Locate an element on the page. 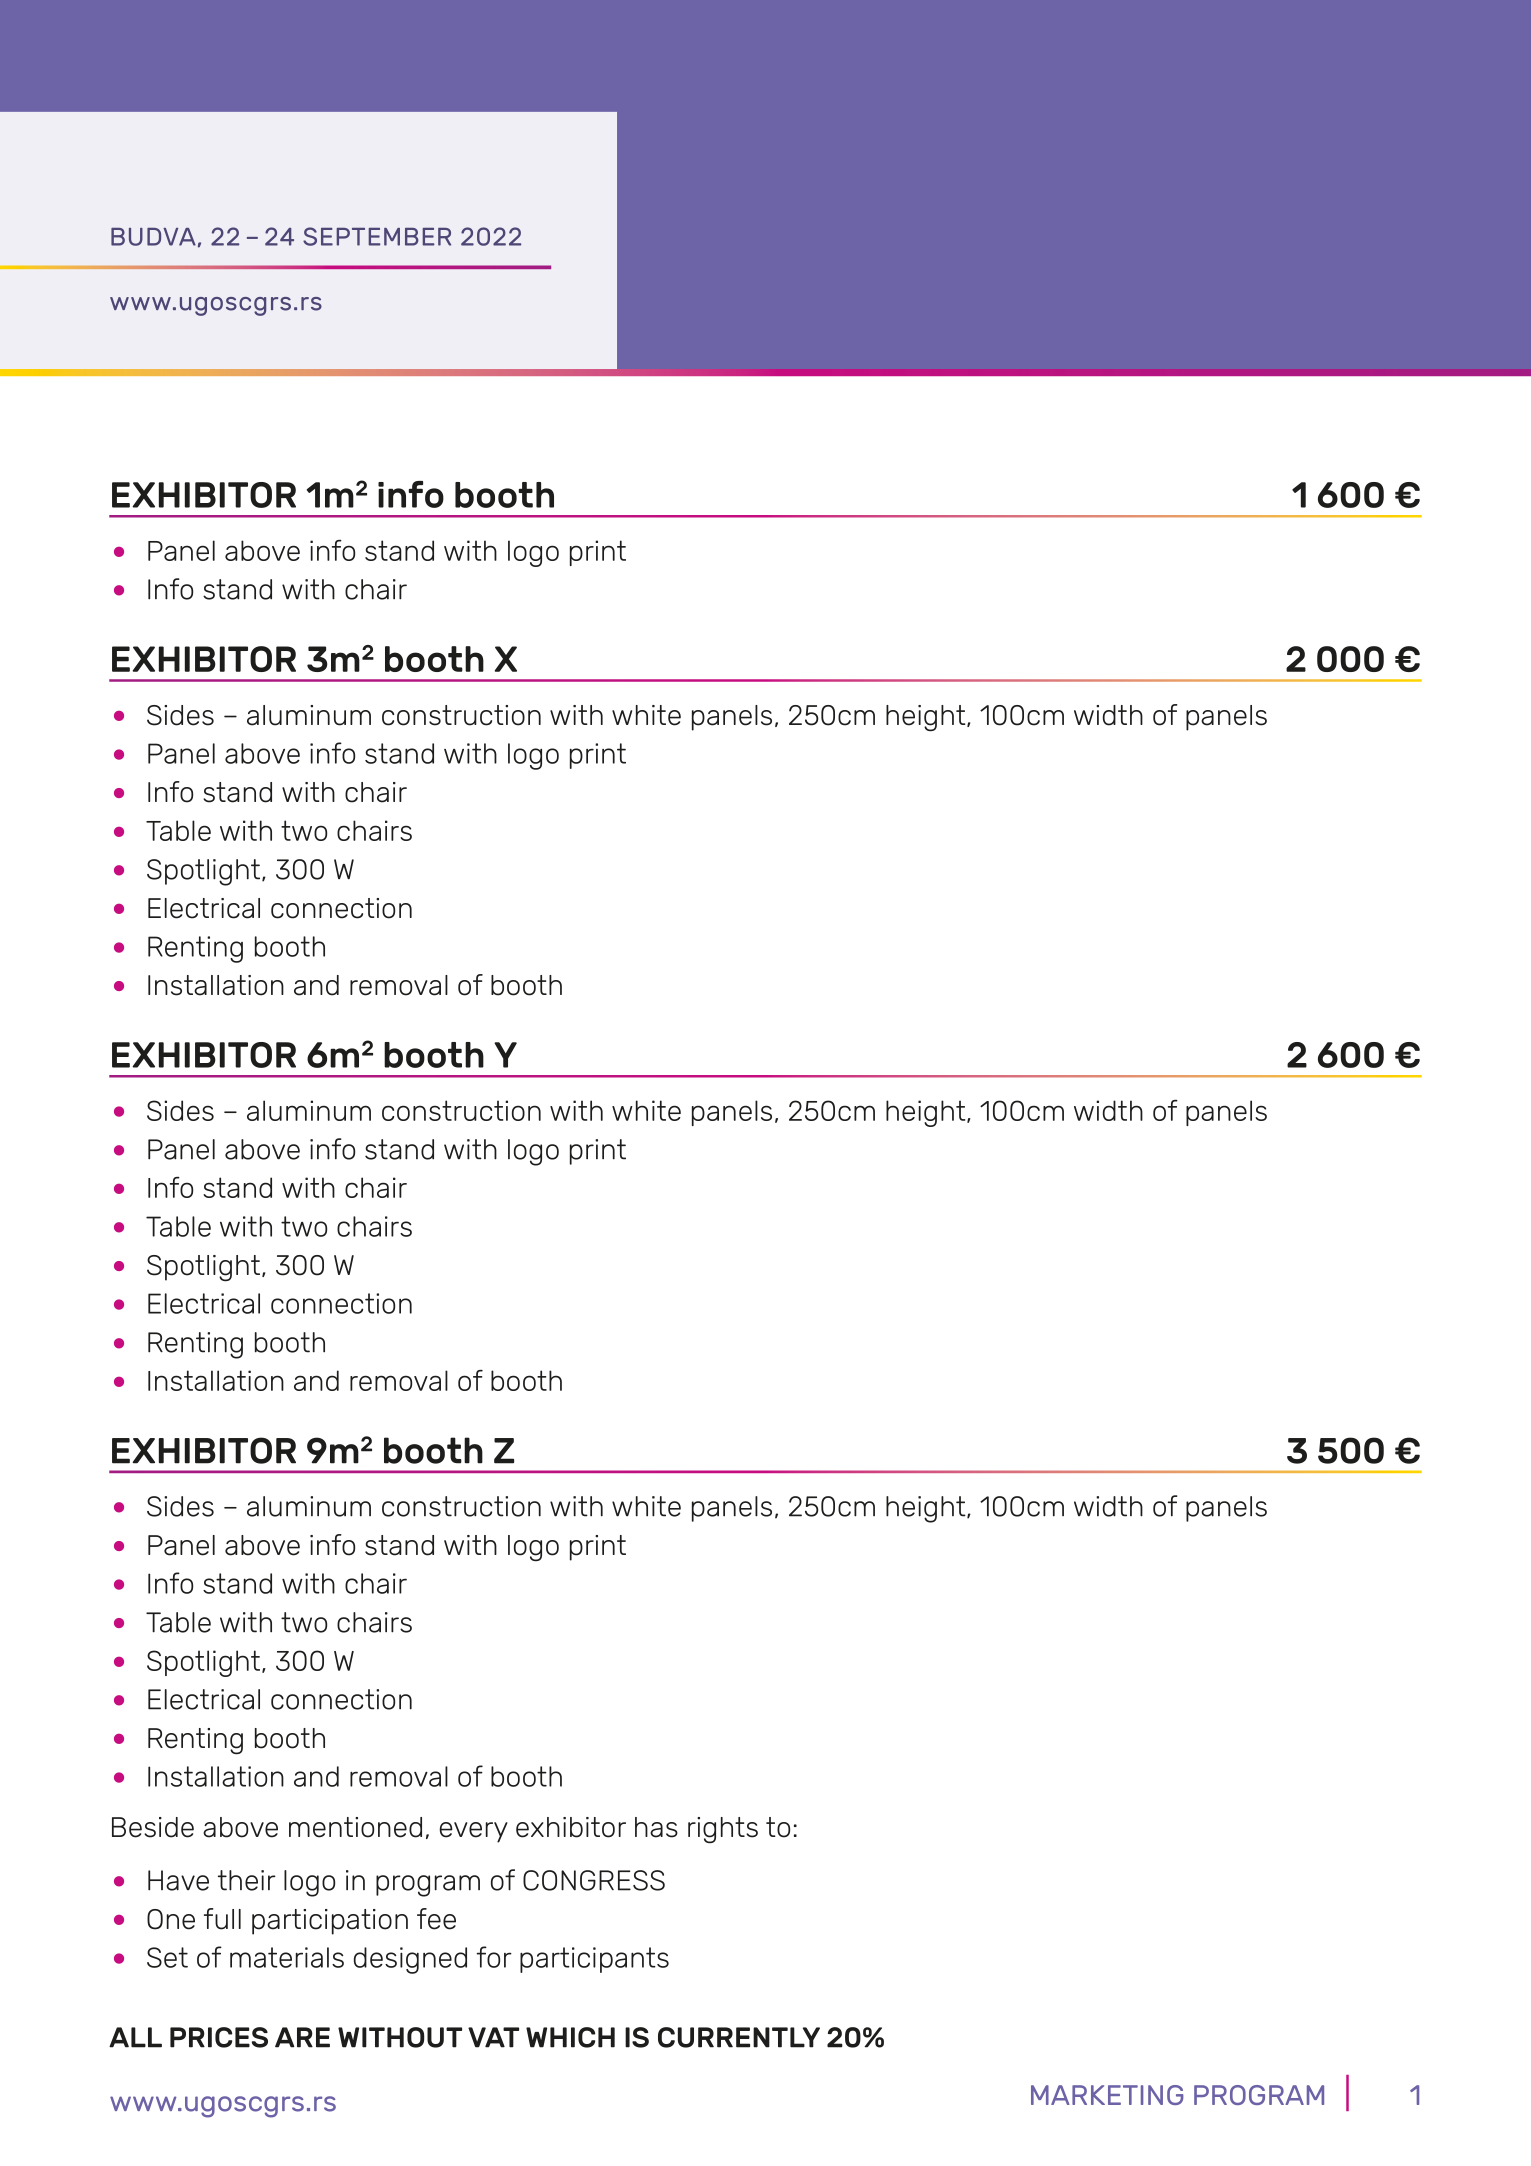 The width and height of the page is (1531, 2166). Beside is located at coordinates (153, 1827).
